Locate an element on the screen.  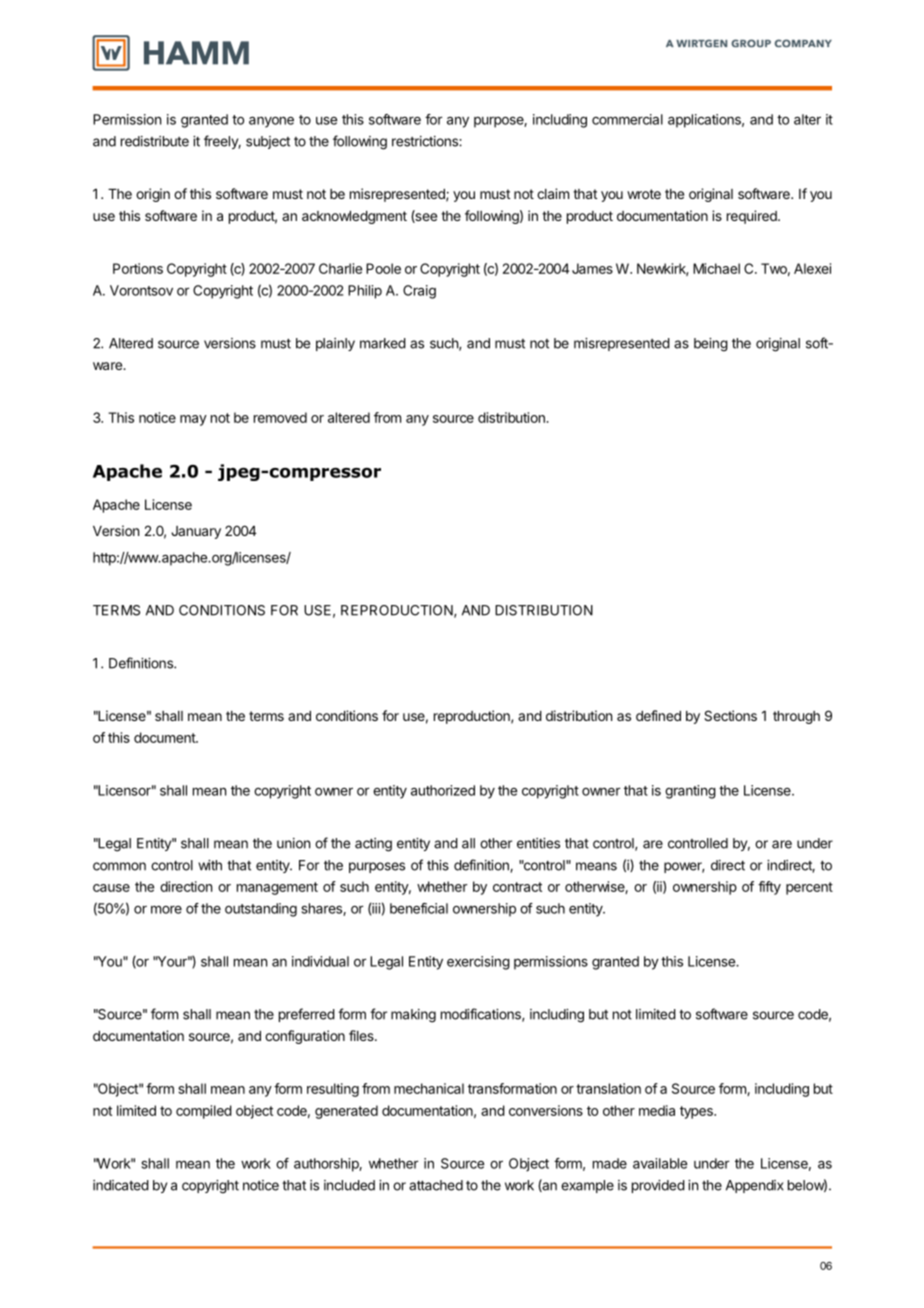
marked is located at coordinates (383, 343).
